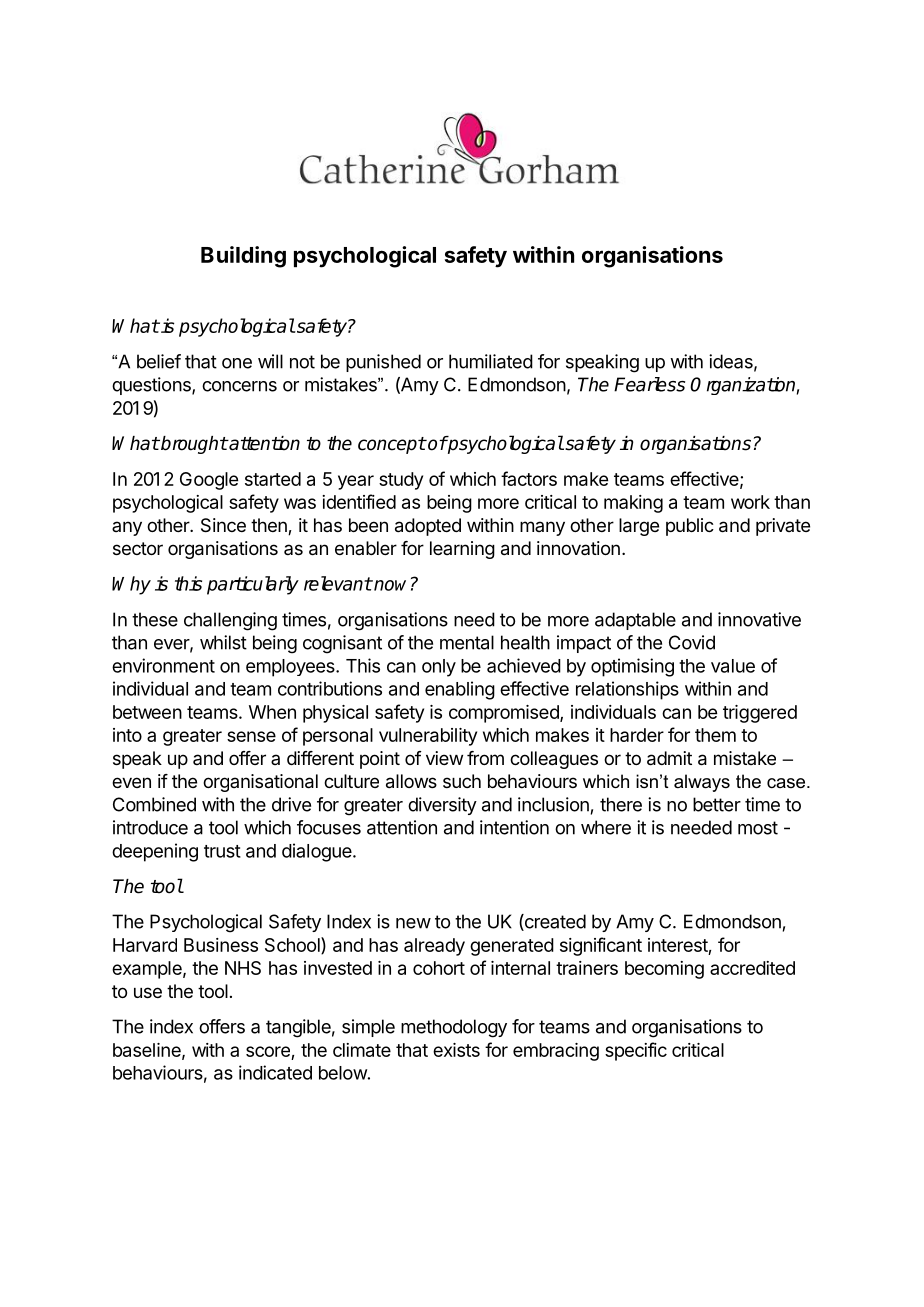 This screenshot has width=924, height=1307. Describe the element at coordinates (462, 781) in the screenshot. I see `such` at that location.
